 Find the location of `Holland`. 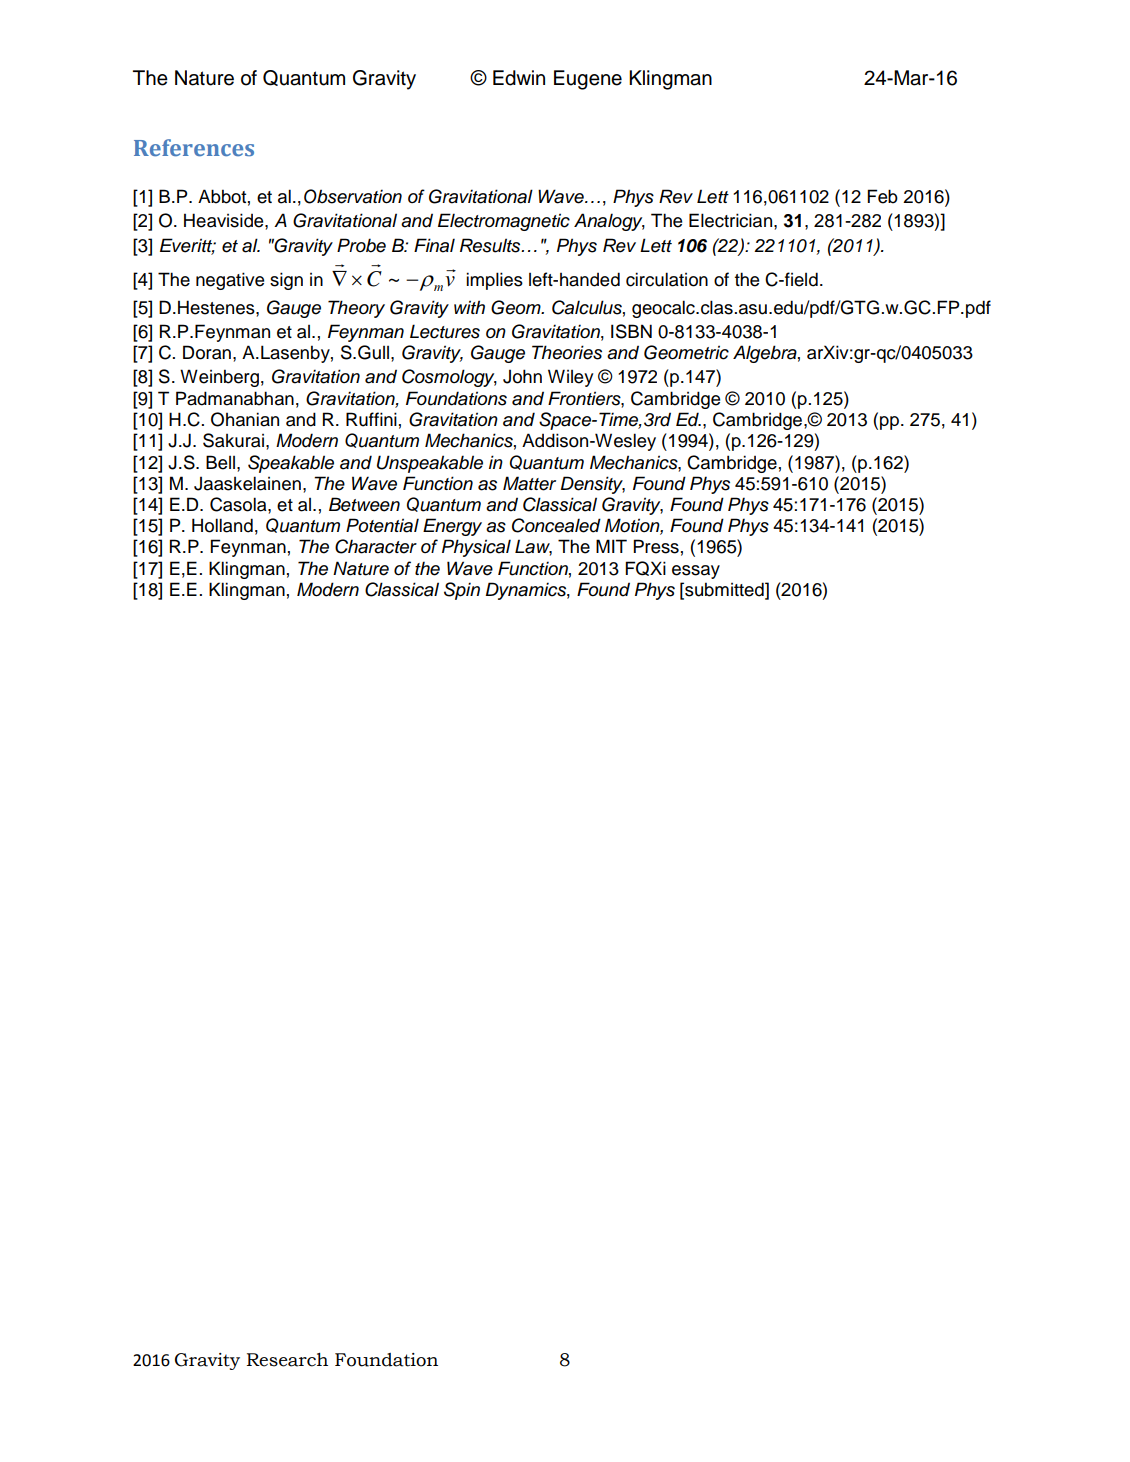

Holland is located at coordinates (222, 525).
